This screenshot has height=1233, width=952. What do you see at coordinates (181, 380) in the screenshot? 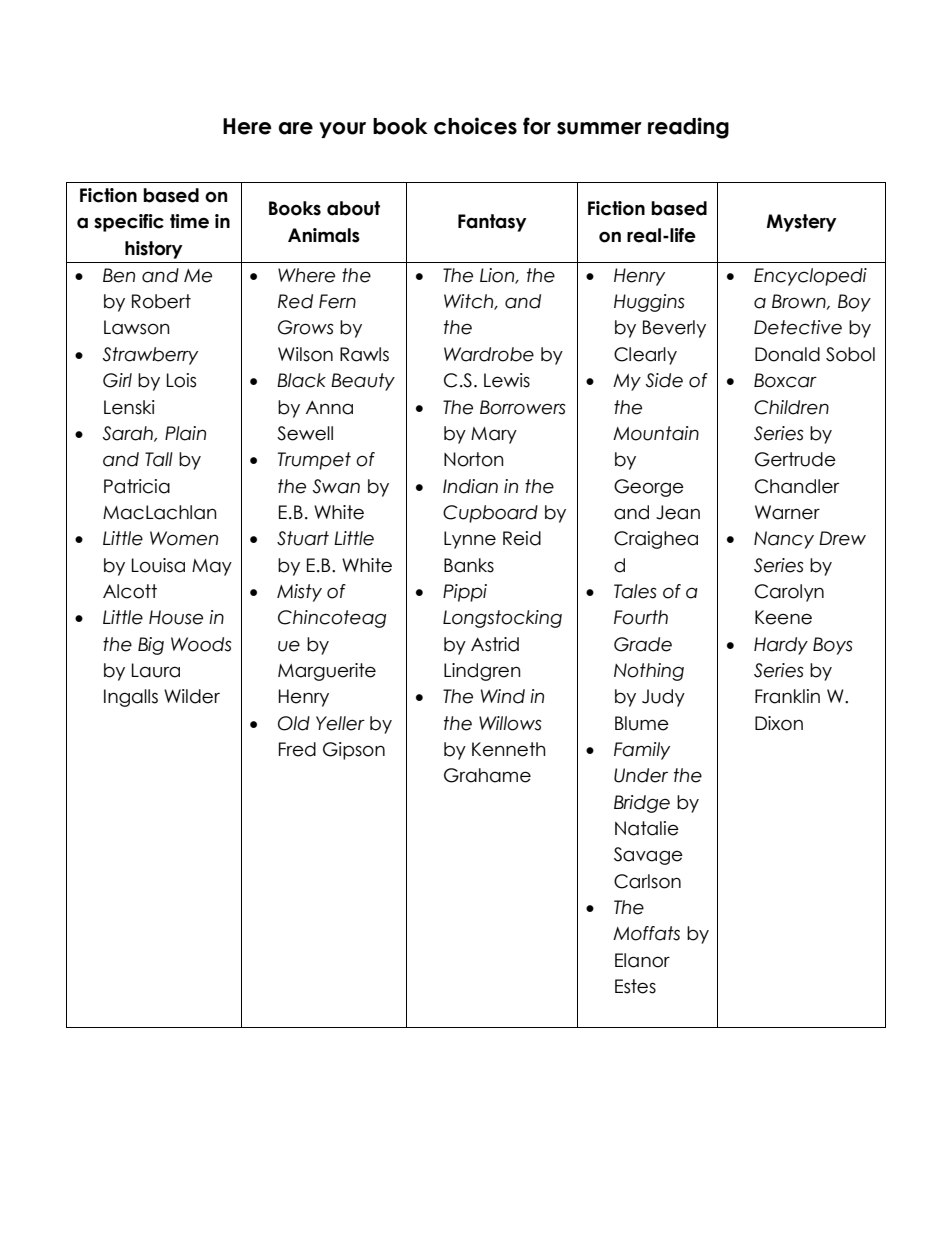
I see `Lois` at bounding box center [181, 380].
